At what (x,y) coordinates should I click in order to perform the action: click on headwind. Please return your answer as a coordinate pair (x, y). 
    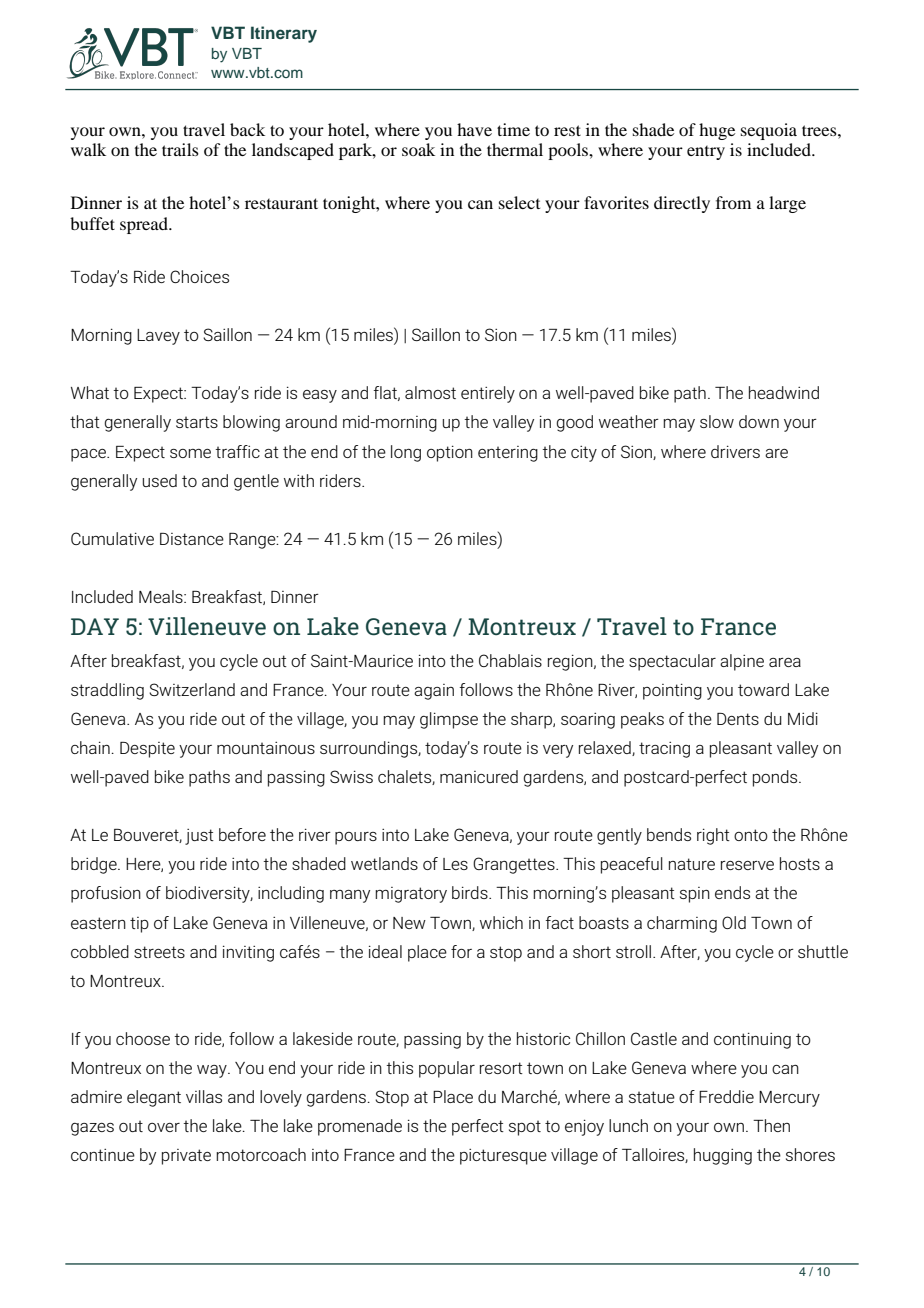
    Looking at the image, I should click on (784, 392).
